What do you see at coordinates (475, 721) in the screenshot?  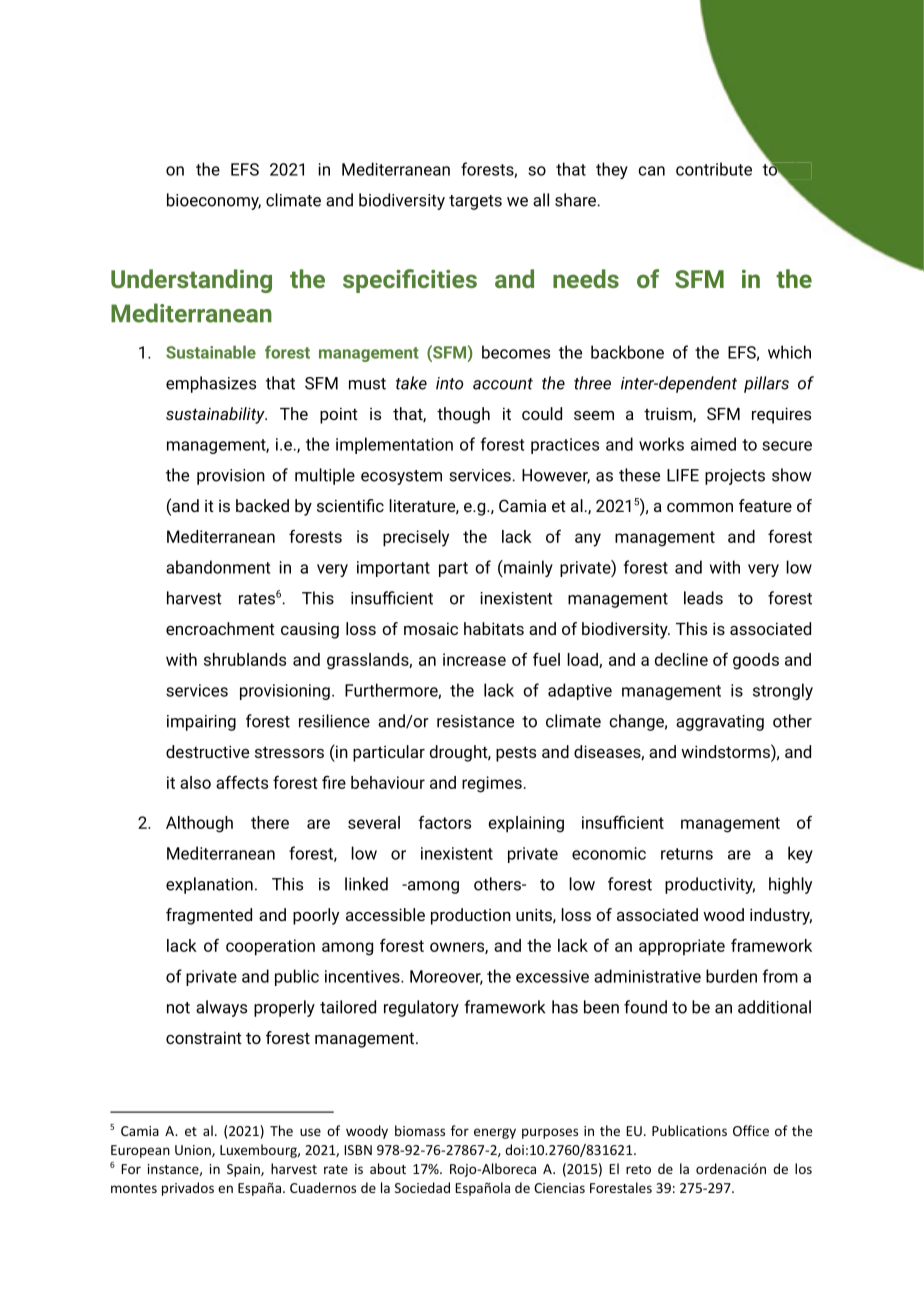 I see `resistance` at bounding box center [475, 721].
